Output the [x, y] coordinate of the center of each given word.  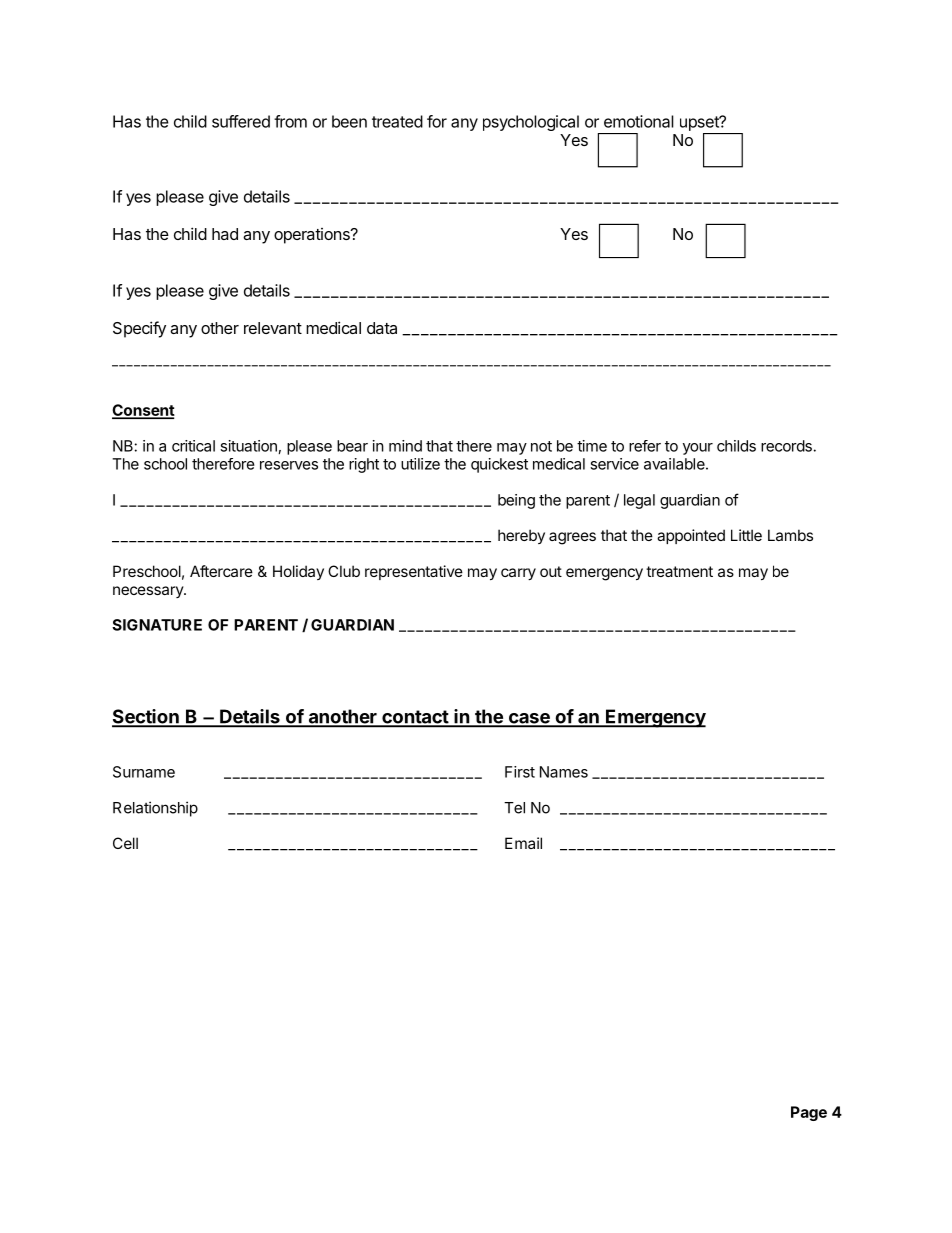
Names [564, 772]
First [520, 772]
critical [193, 446]
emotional [639, 121]
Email [523, 843]
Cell [125, 843]
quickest [499, 465]
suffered [241, 121]
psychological [531, 123]
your [698, 449]
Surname [144, 772]
